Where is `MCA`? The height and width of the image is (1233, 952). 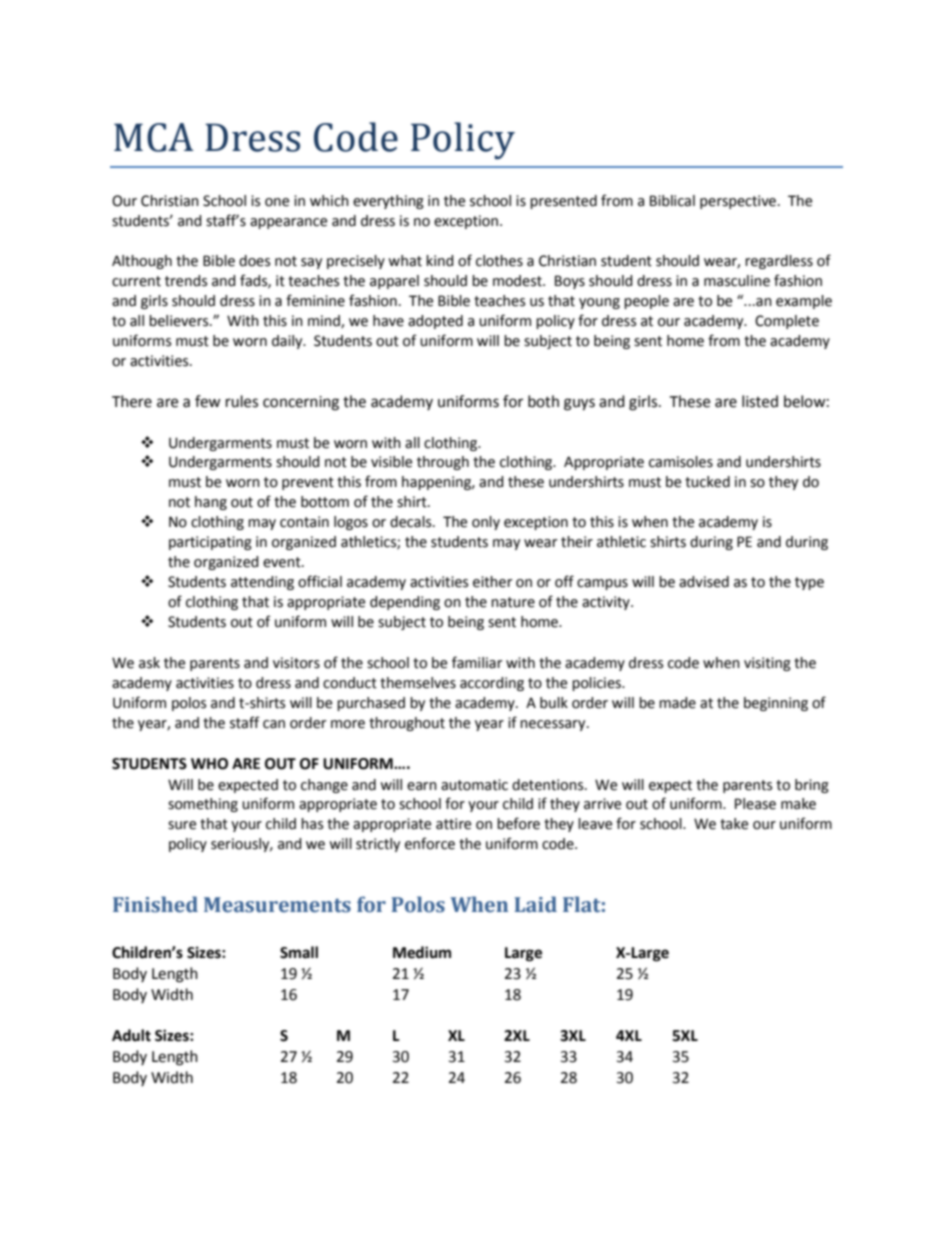
MCA is located at coordinates (154, 137).
